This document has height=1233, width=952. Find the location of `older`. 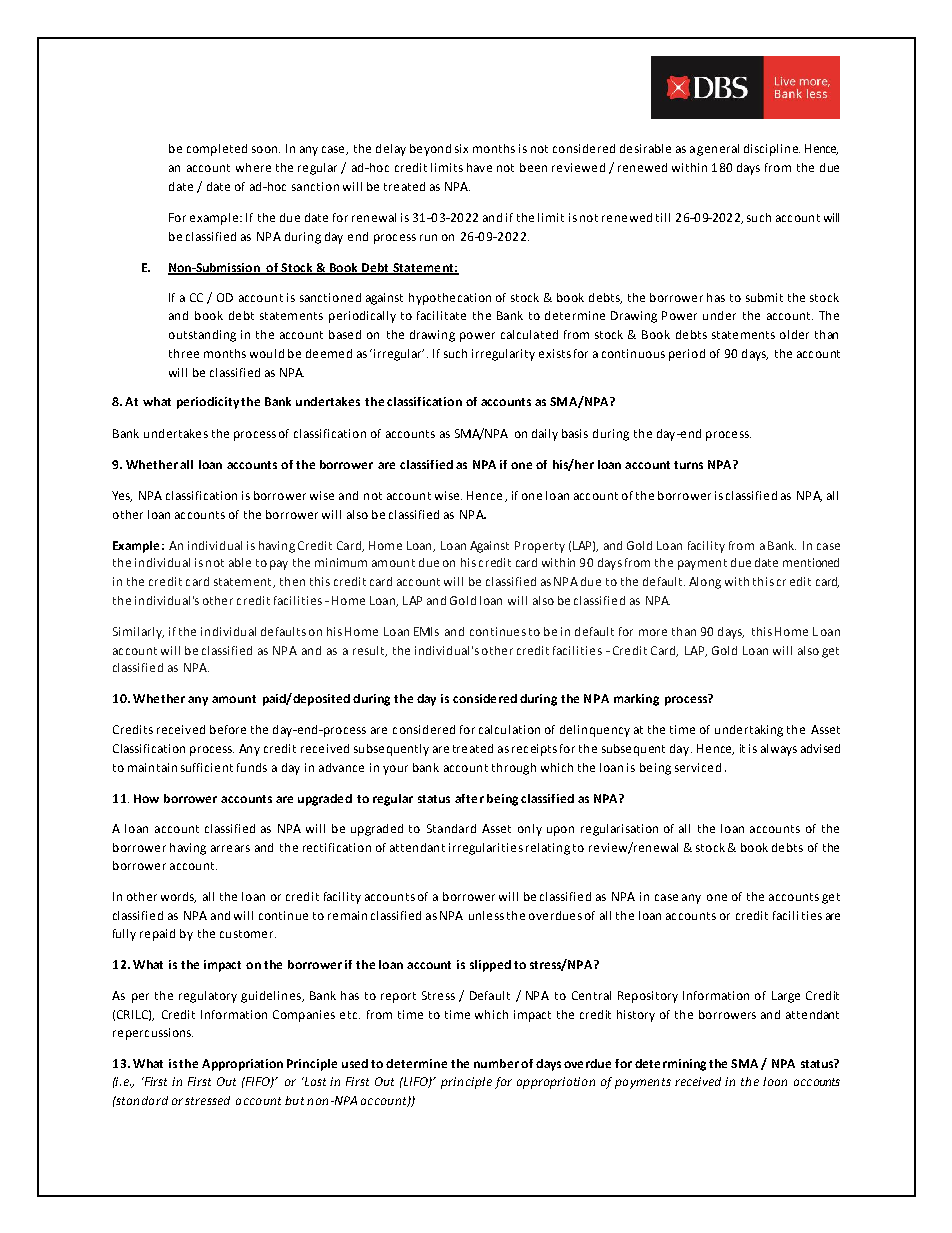

older is located at coordinates (794, 334).
